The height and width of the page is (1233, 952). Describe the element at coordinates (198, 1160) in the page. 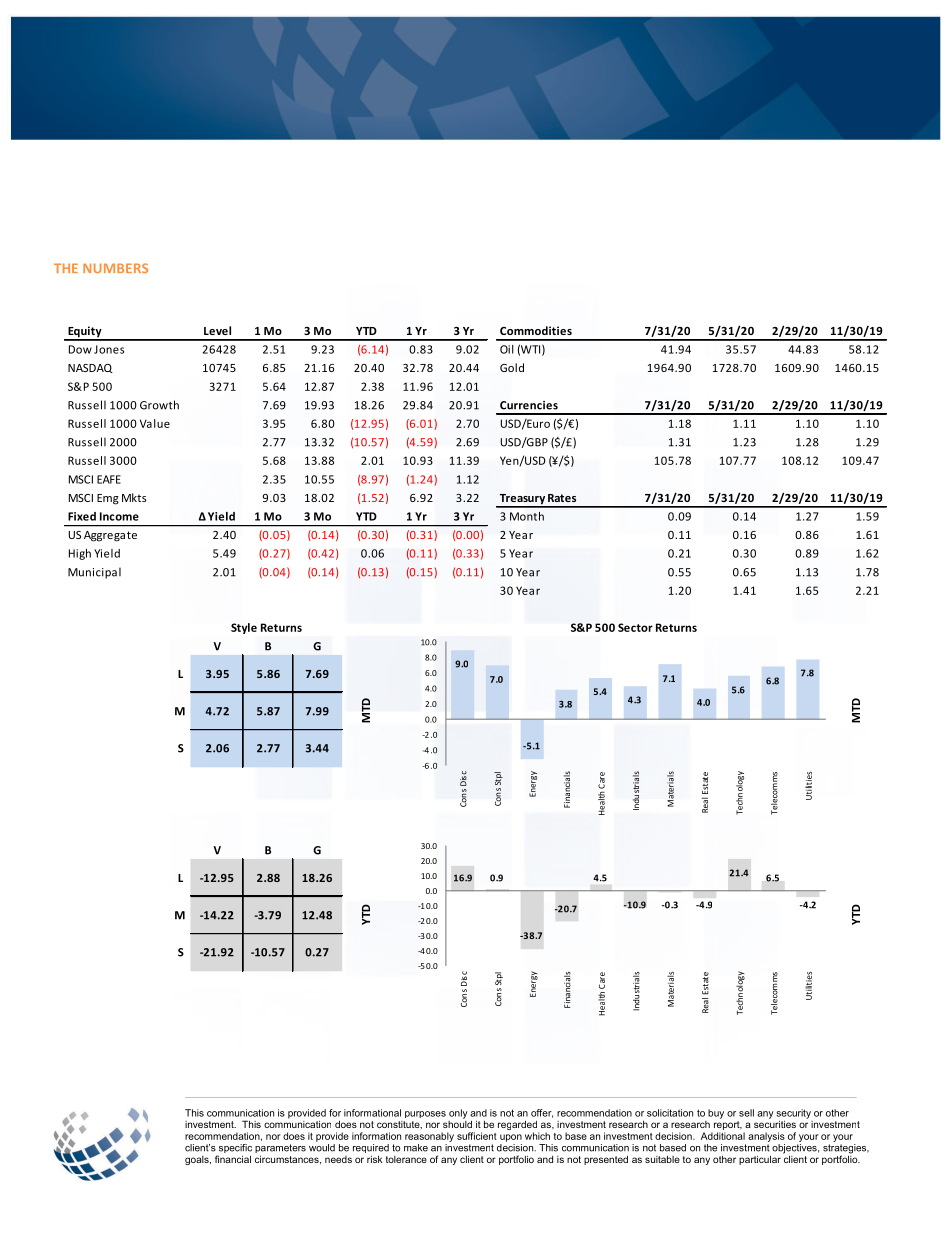

I see `goals` at that location.
